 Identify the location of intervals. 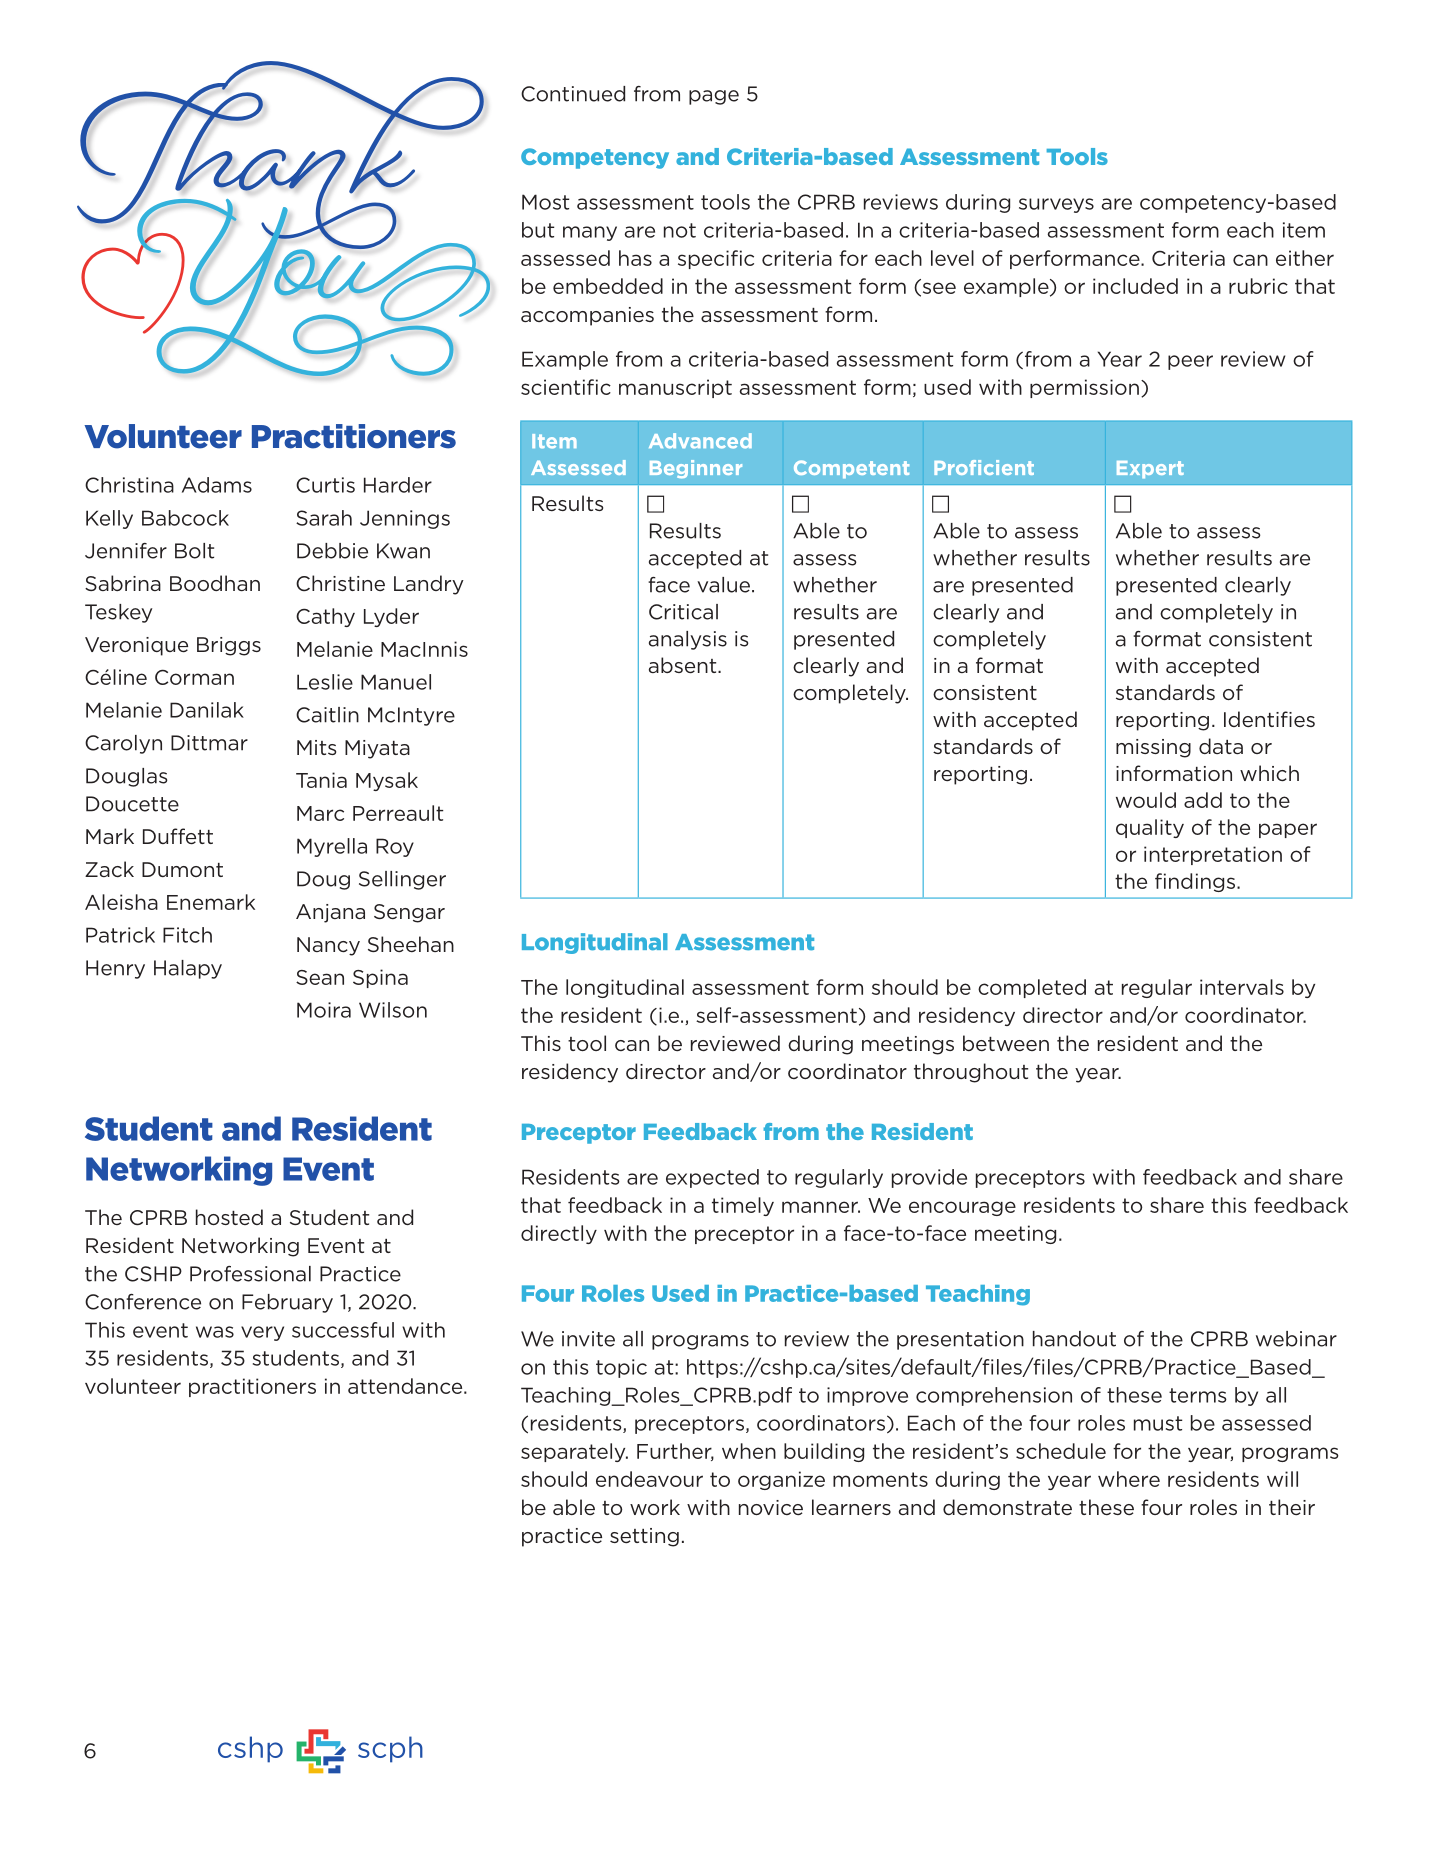
(1242, 987).
